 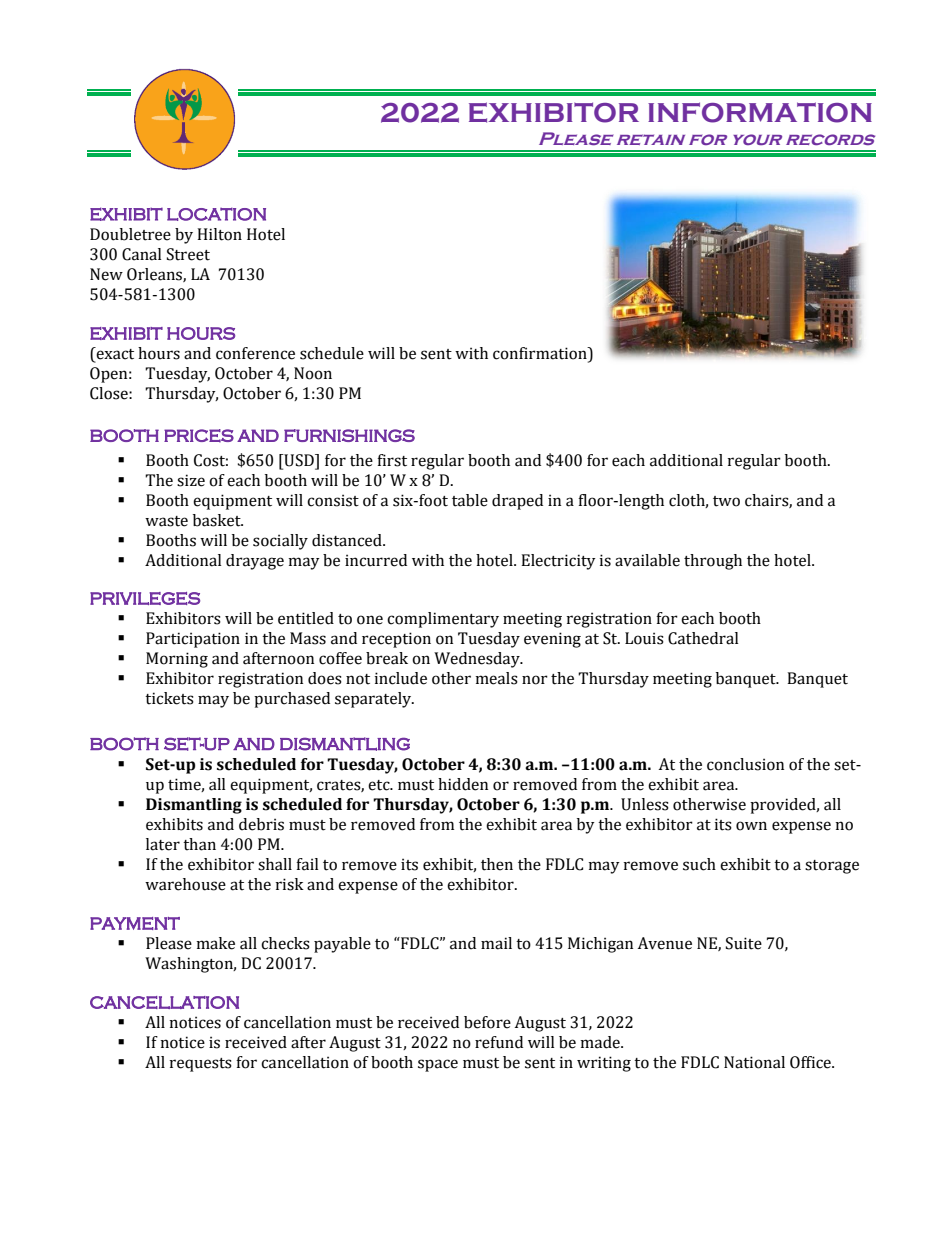 What do you see at coordinates (487, 1022) in the screenshot?
I see `before` at bounding box center [487, 1022].
